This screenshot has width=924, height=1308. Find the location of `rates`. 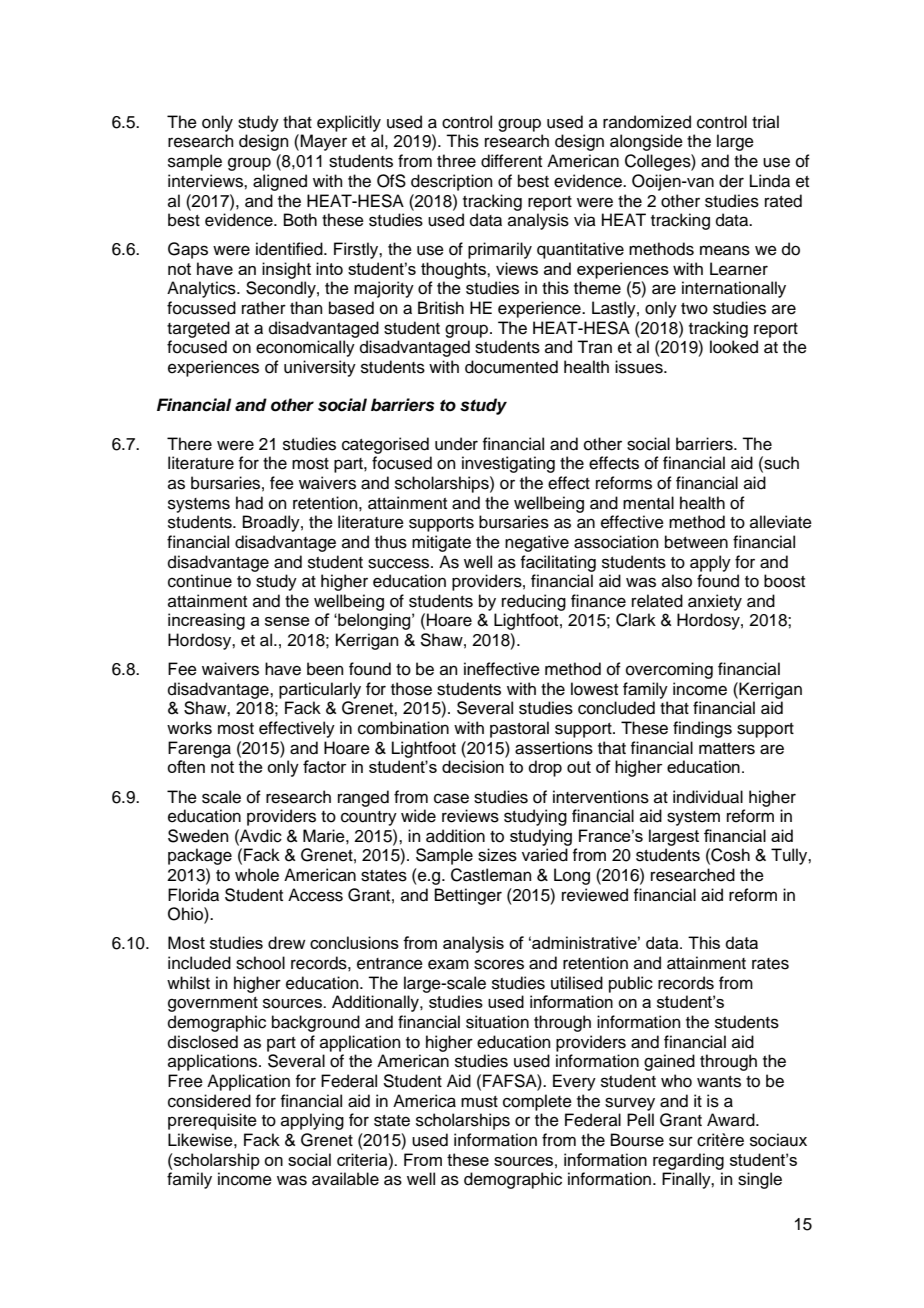

rates is located at coordinates (770, 964).
